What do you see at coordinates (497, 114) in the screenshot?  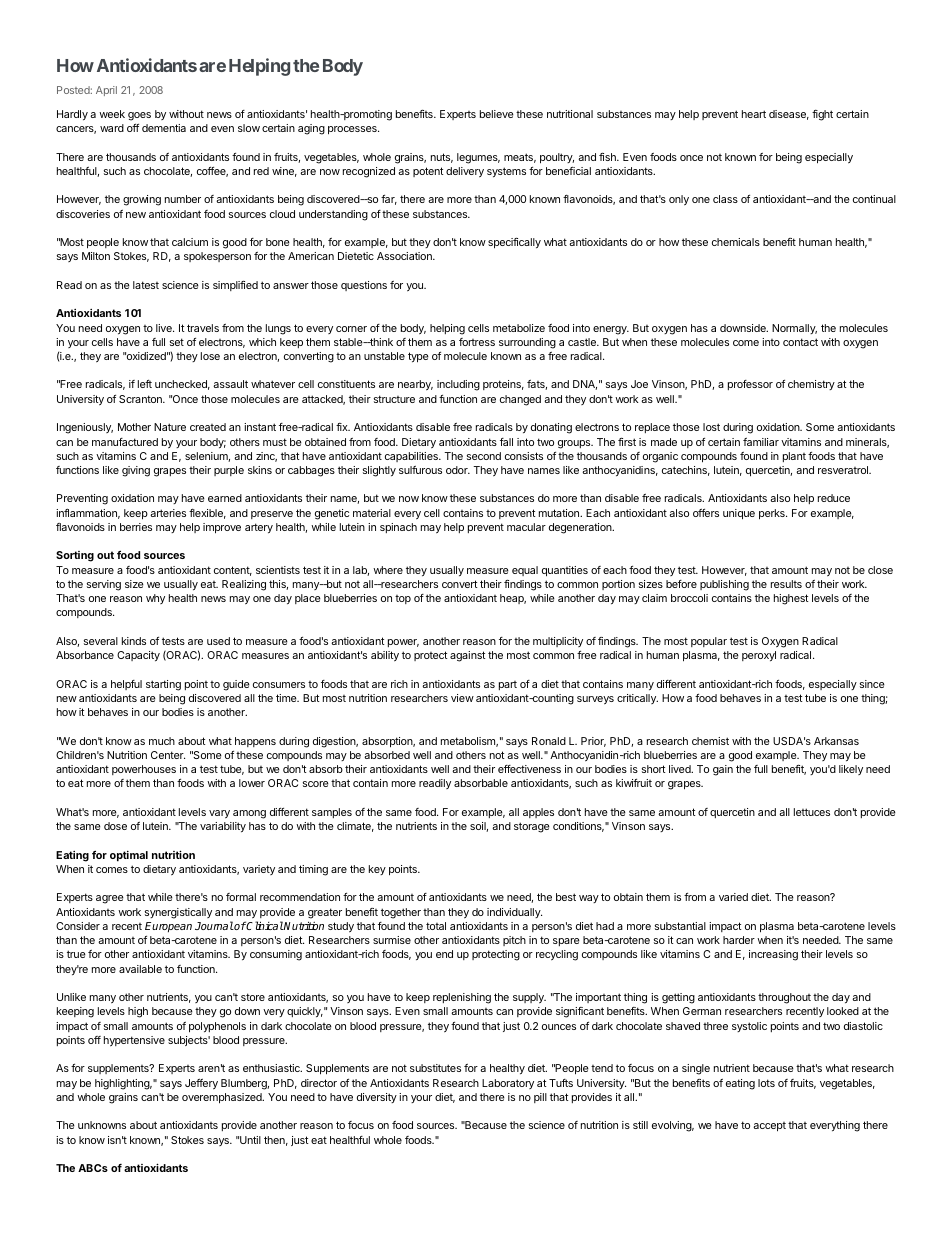 I see `believe` at bounding box center [497, 114].
